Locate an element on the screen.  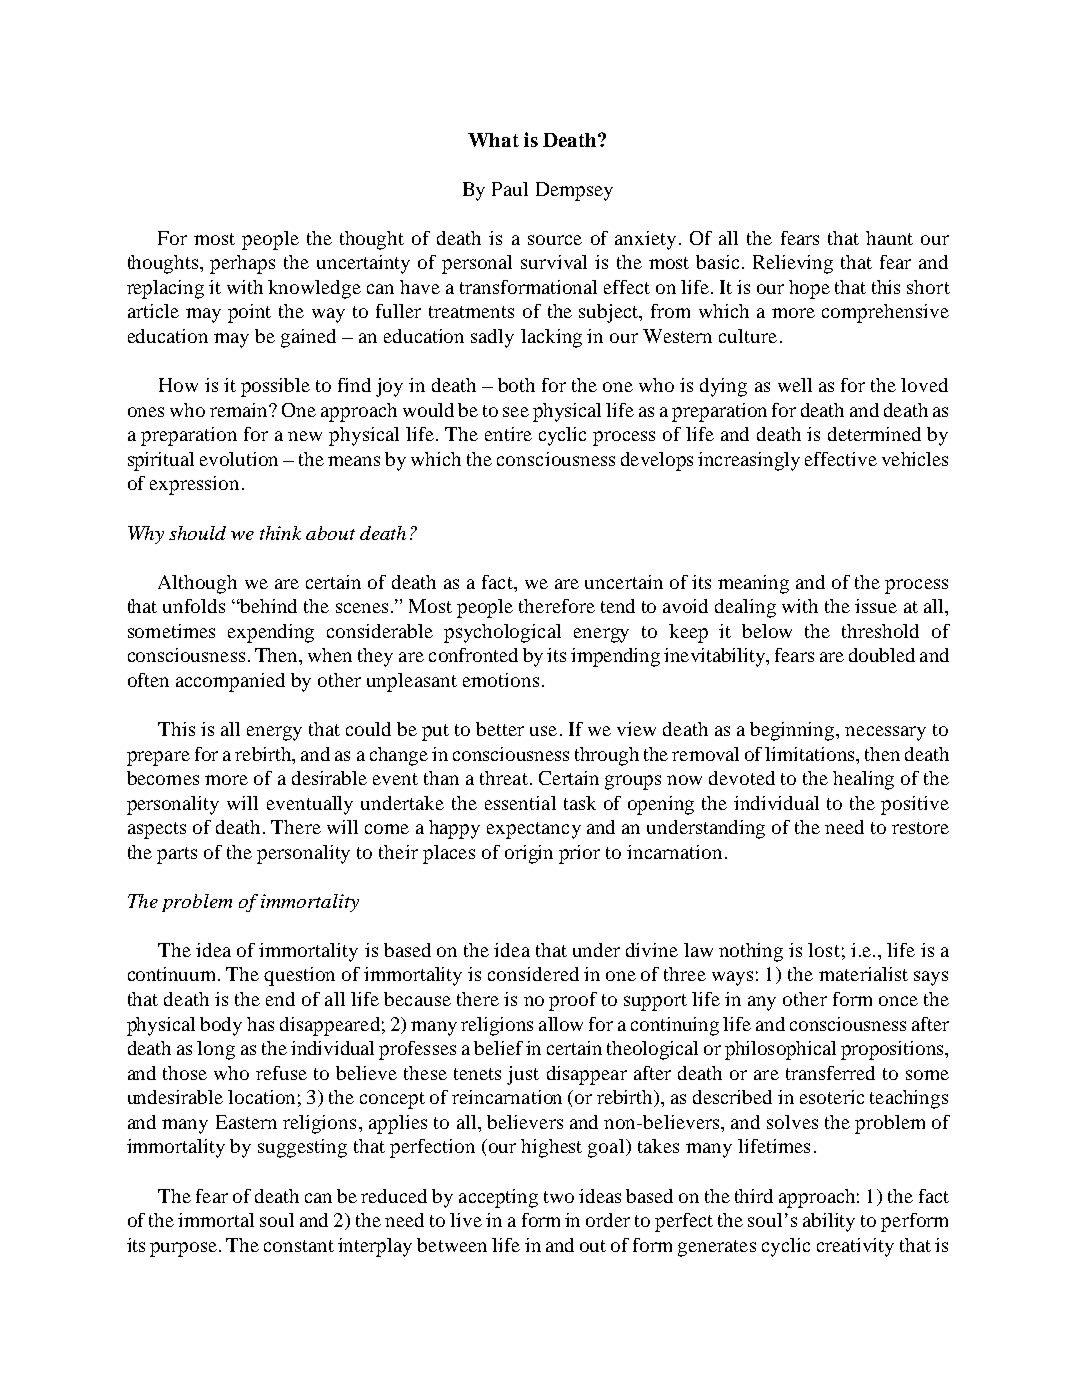
haunt is located at coordinates (889, 238).
